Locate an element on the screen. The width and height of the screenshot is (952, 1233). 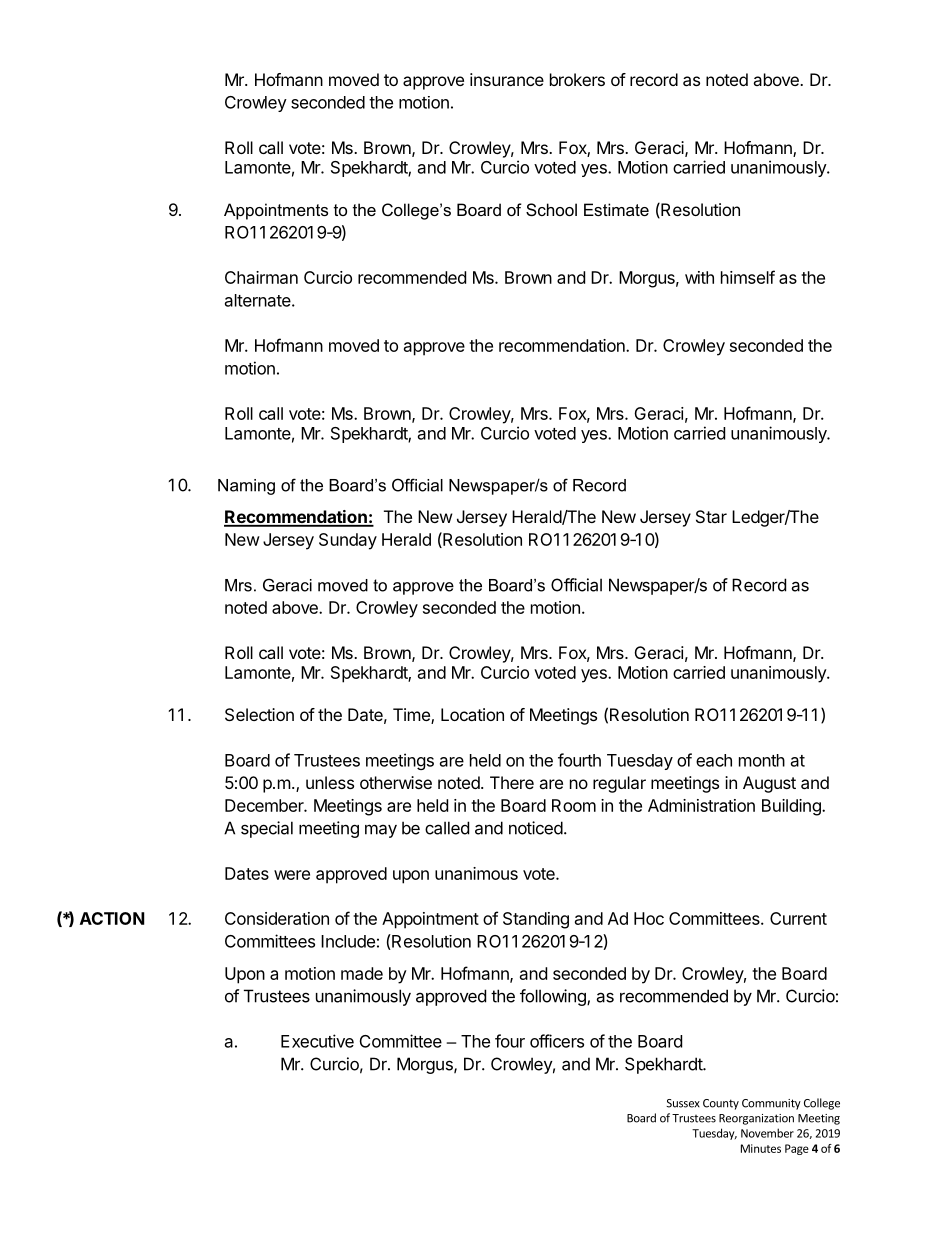
insurance is located at coordinates (507, 79).
